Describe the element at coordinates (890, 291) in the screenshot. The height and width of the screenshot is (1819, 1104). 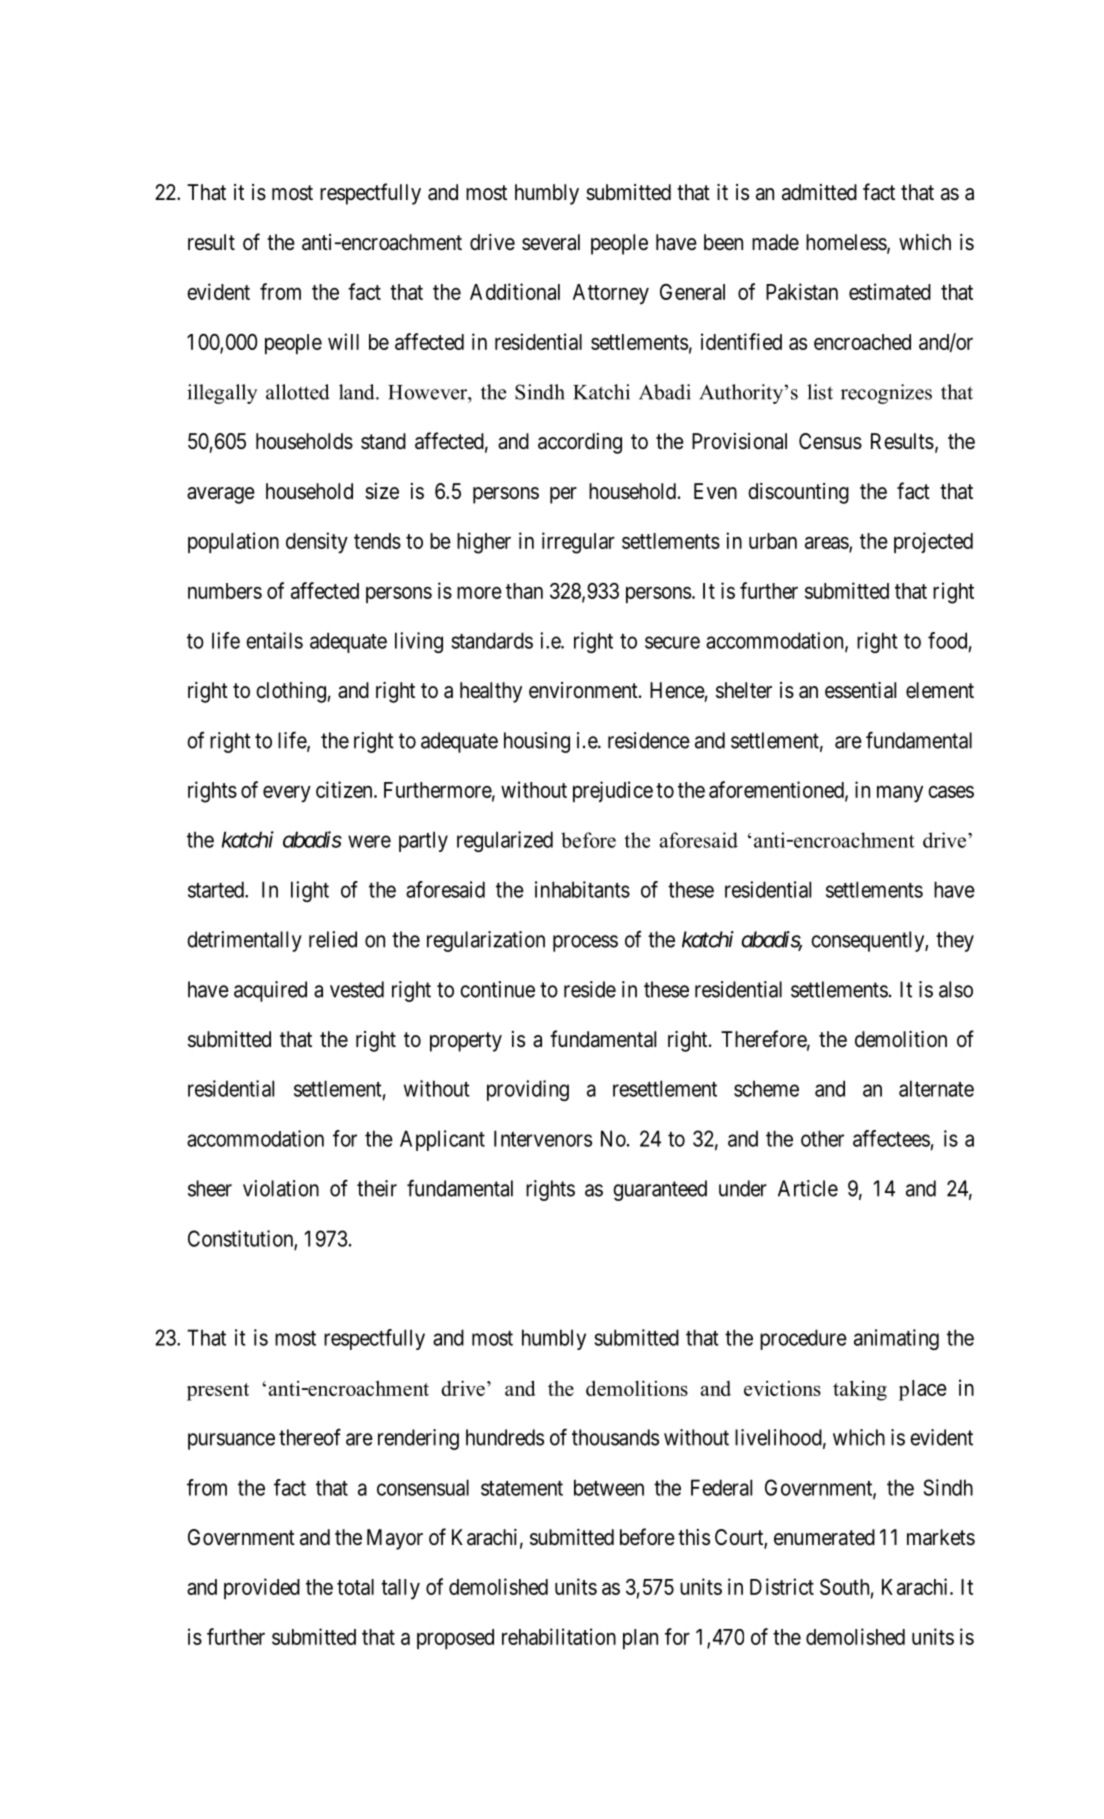
I see `estimated` at that location.
